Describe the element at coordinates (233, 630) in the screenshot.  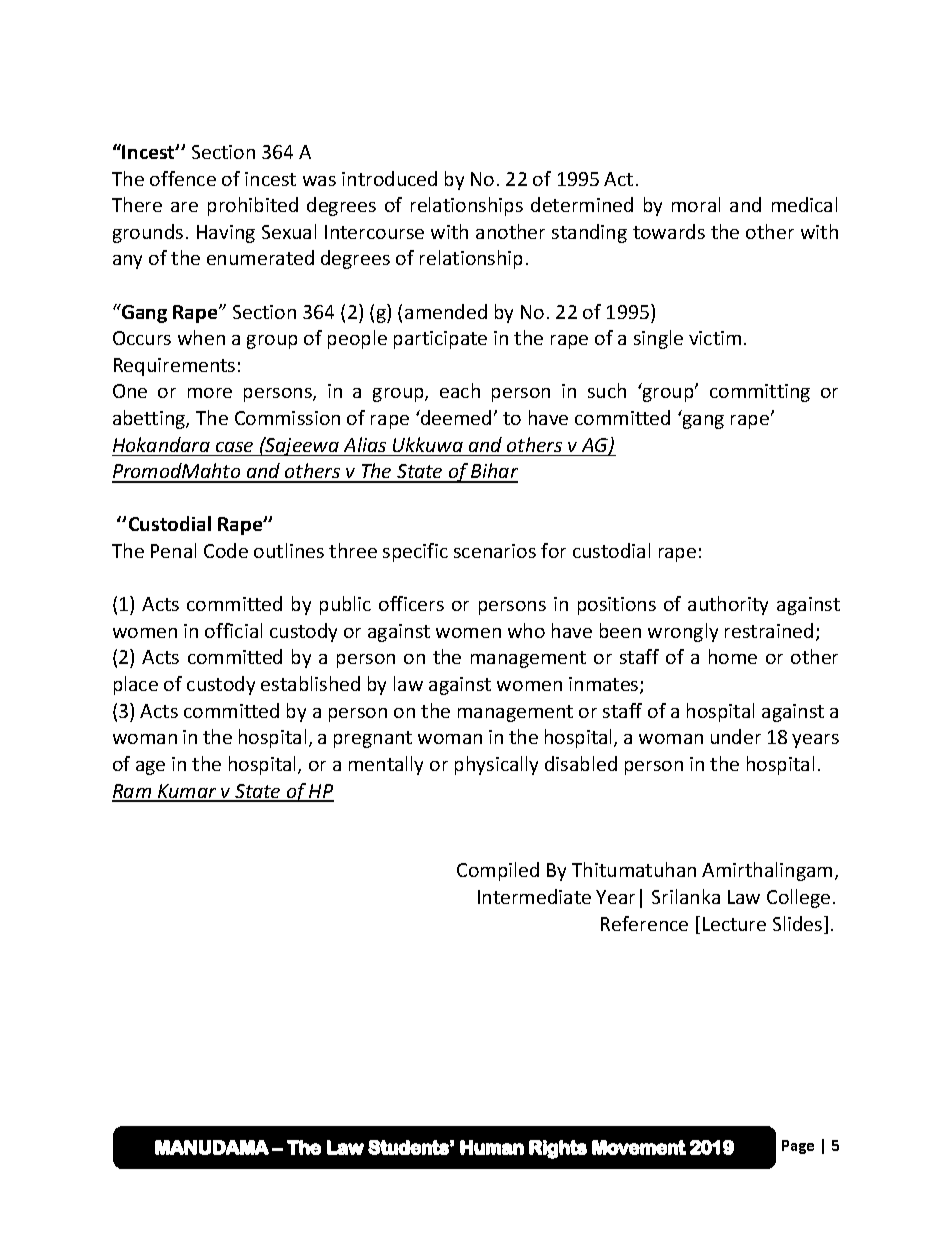
I see `official` at that location.
